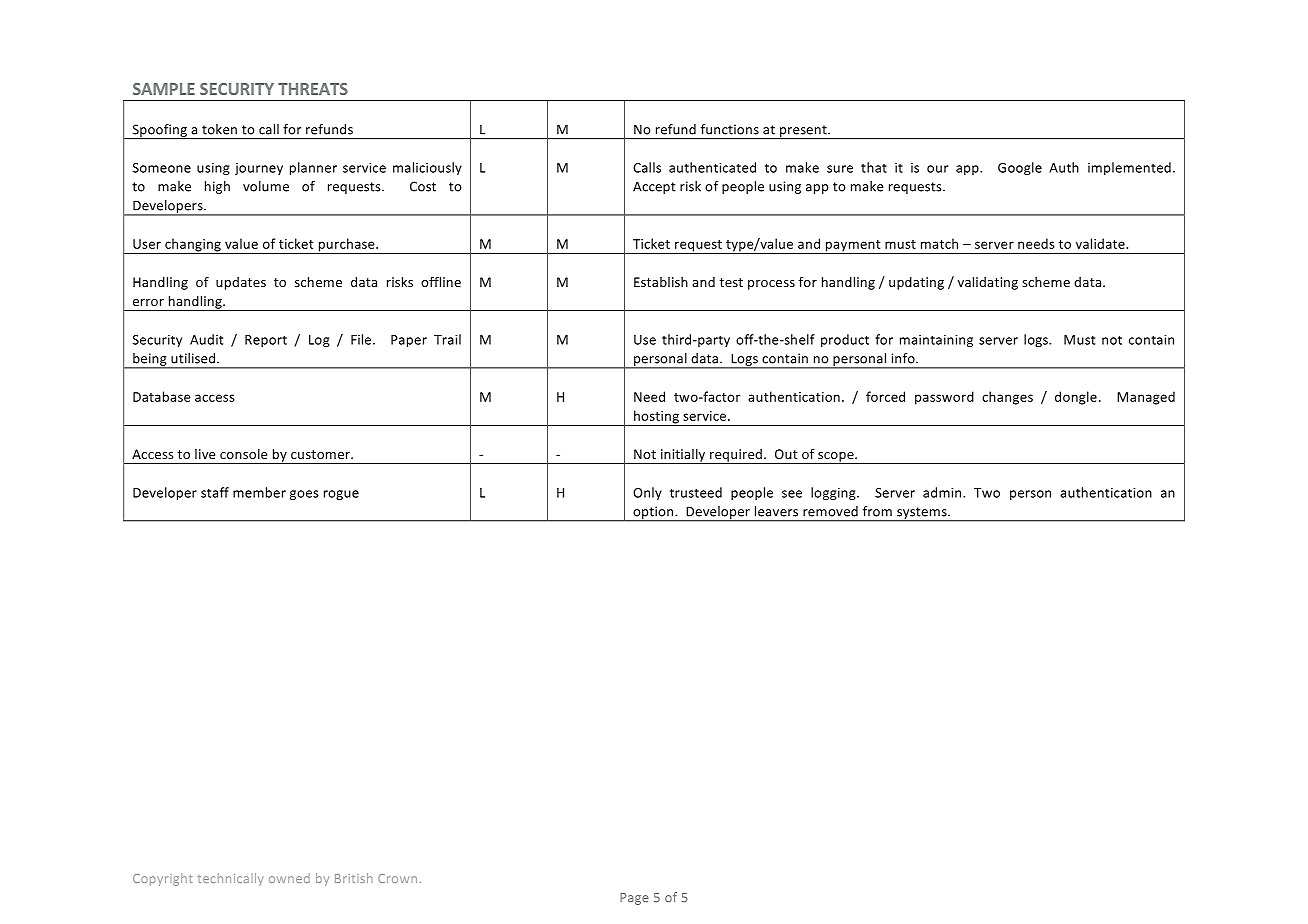 This screenshot has width=1308, height=924. Describe the element at coordinates (266, 341) in the screenshot. I see `Report` at that location.
